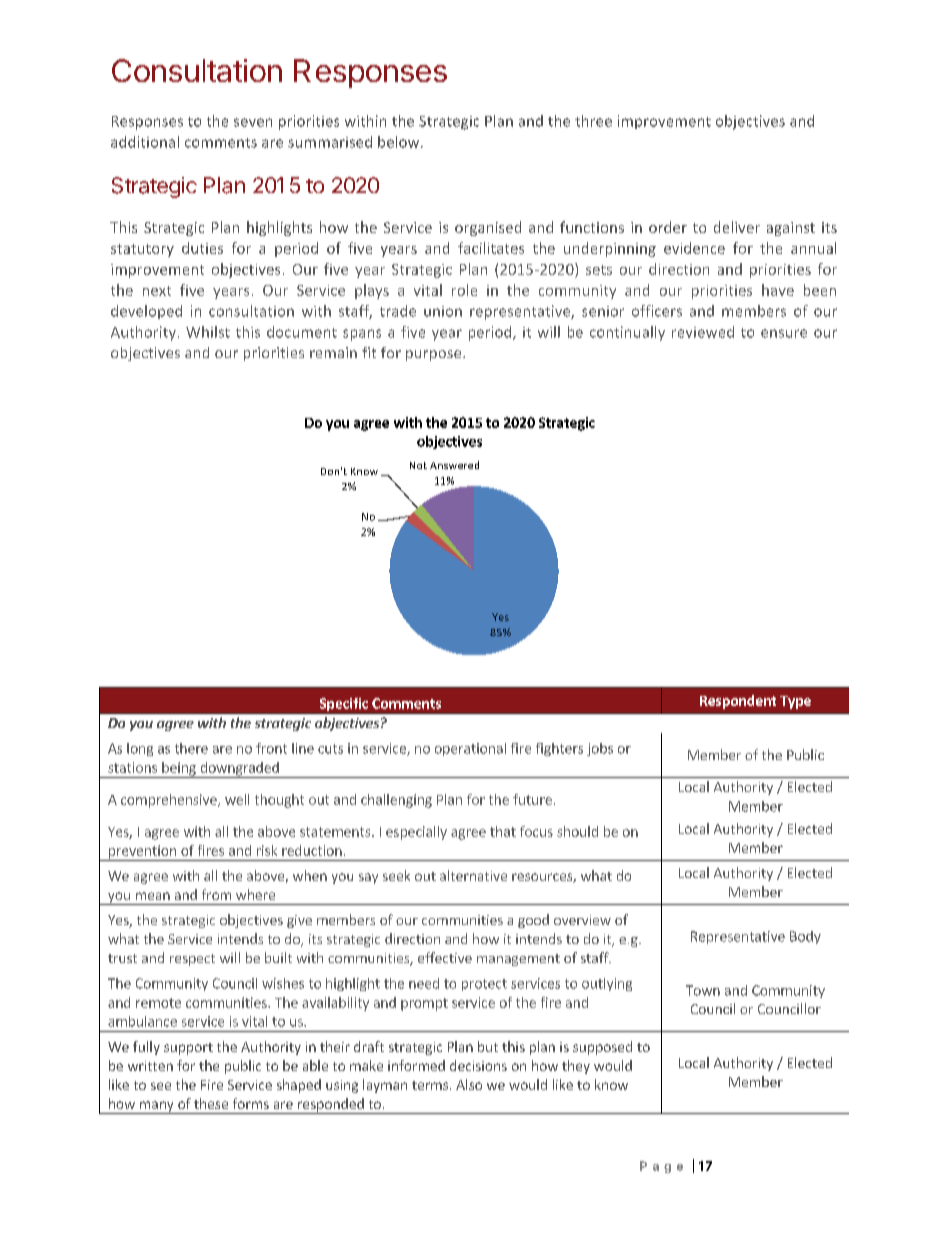  What do you see at coordinates (470, 749) in the page?
I see `operational` at bounding box center [470, 749].
